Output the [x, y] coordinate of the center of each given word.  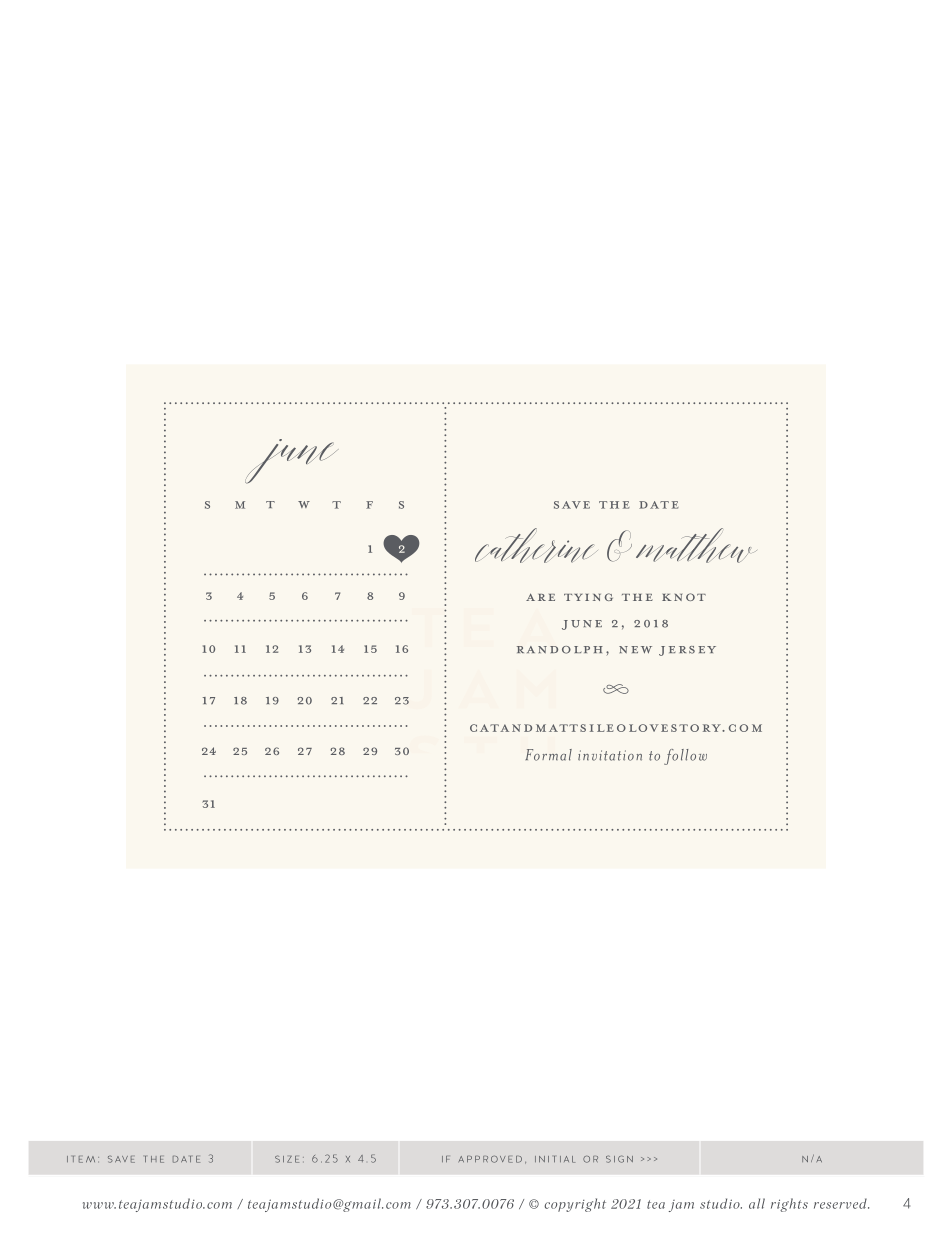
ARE [540, 597]
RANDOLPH [560, 650]
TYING [588, 597]
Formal [548, 755]
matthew [696, 545]
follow [685, 757]
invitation [610, 755]
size [287, 1159]
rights [789, 1205]
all [757, 1203]
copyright [575, 1205]
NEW [635, 650]
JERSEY [687, 651]
